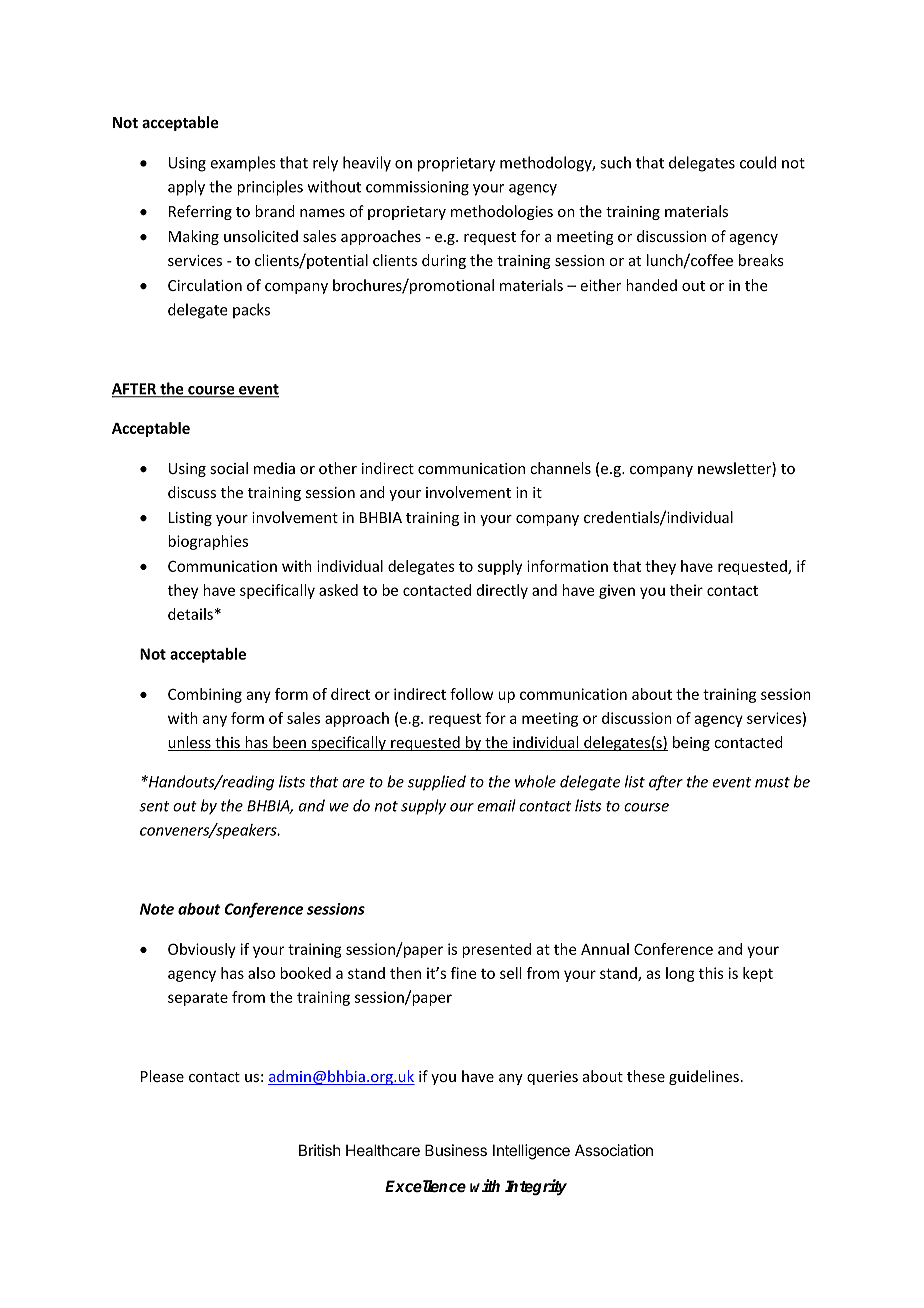 The width and height of the screenshot is (924, 1308). I want to click on Combining, so click(205, 695).
